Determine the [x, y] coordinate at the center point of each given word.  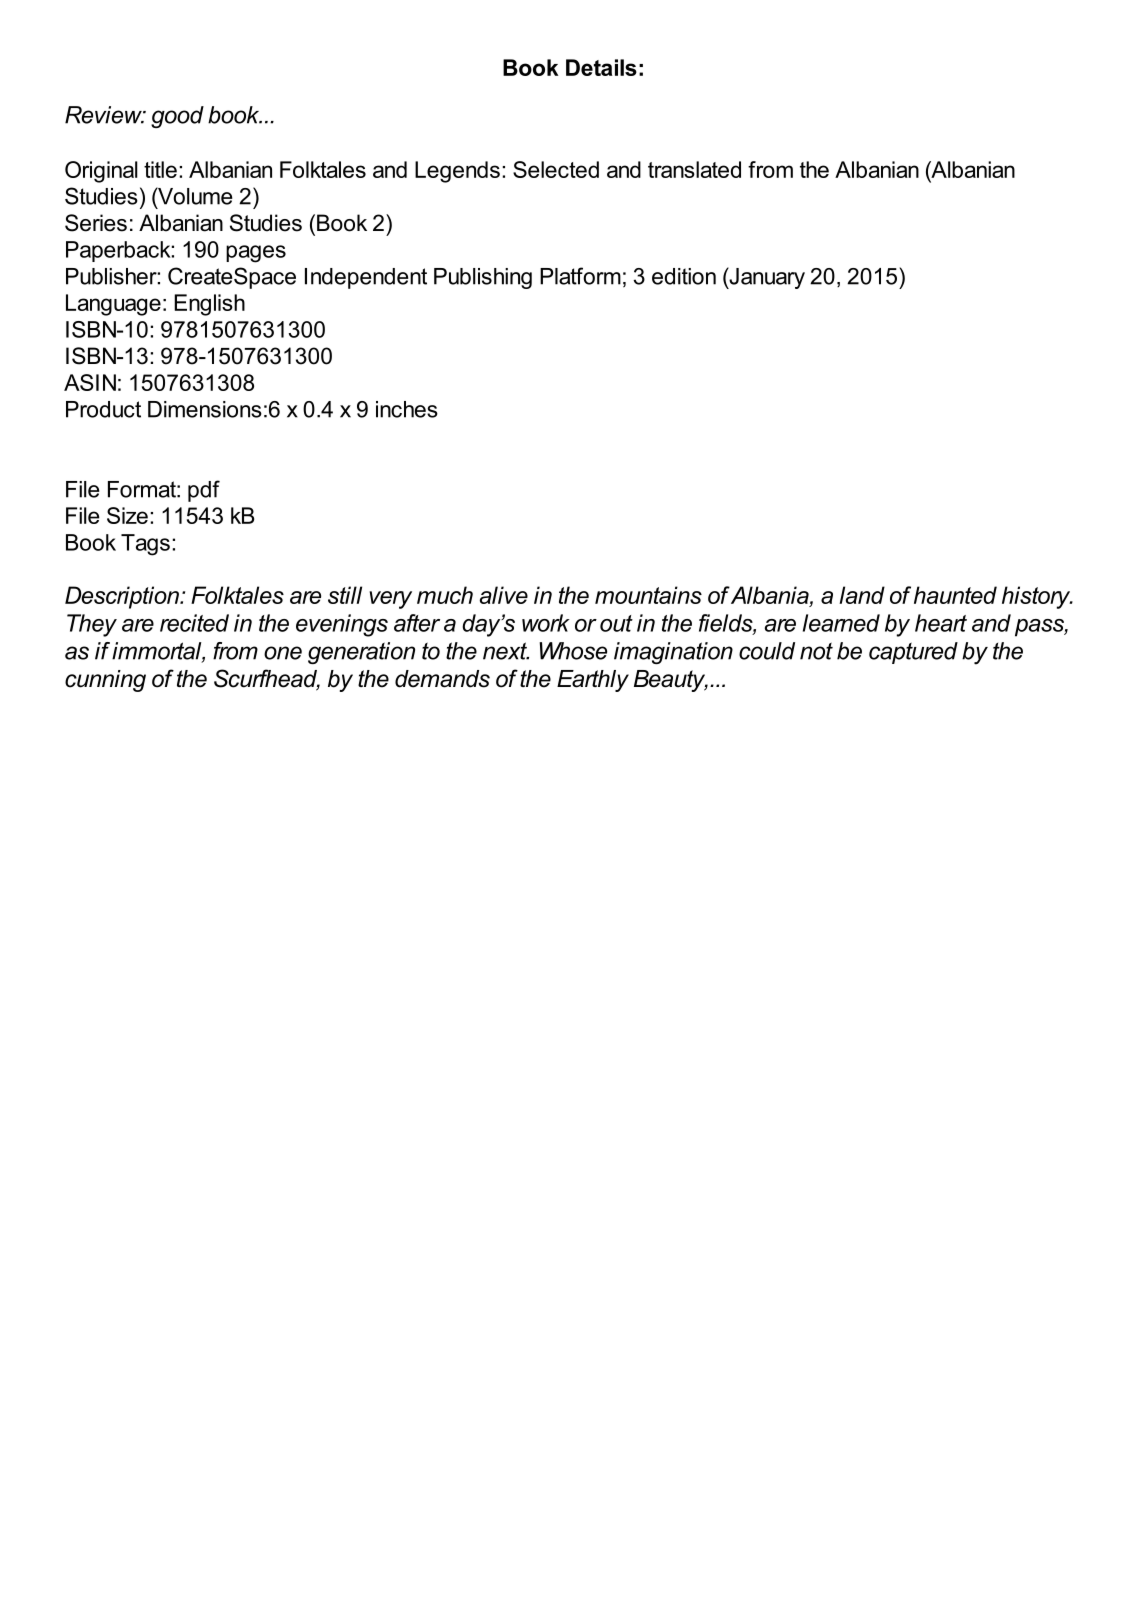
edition [684, 276]
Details [601, 67]
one [283, 653]
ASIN [90, 382]
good [177, 117]
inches [407, 409]
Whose [573, 651]
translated [694, 169]
